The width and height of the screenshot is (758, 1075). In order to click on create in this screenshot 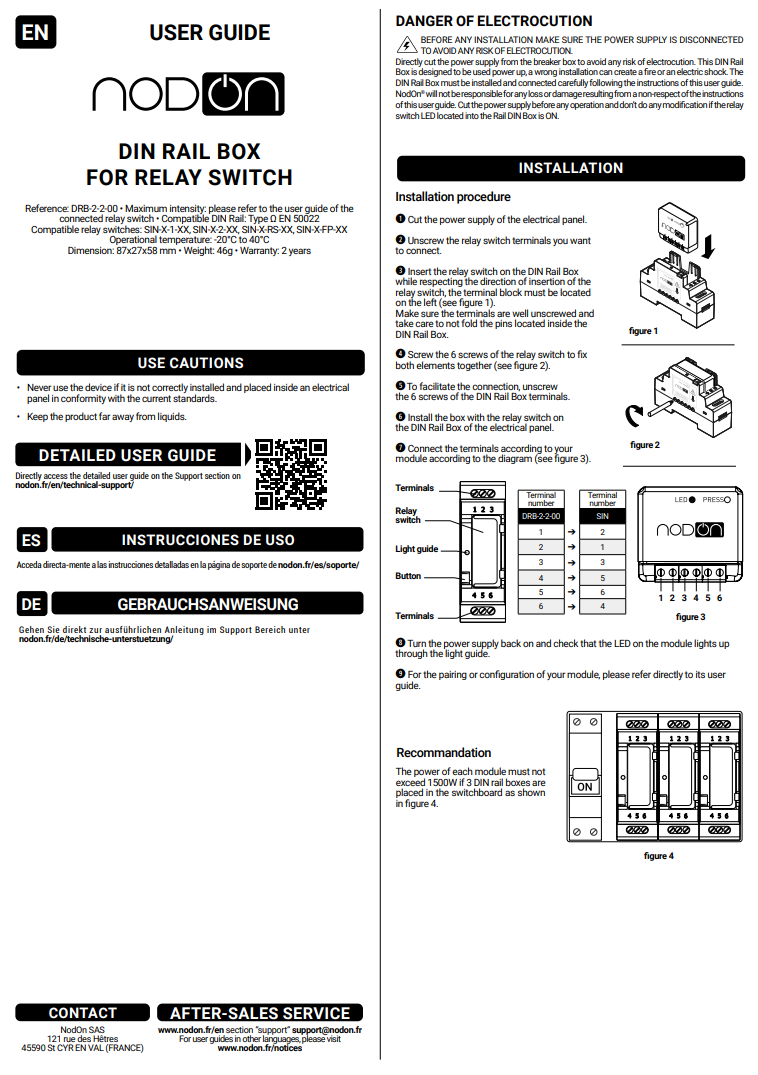, I will do `click(625, 72)`.
